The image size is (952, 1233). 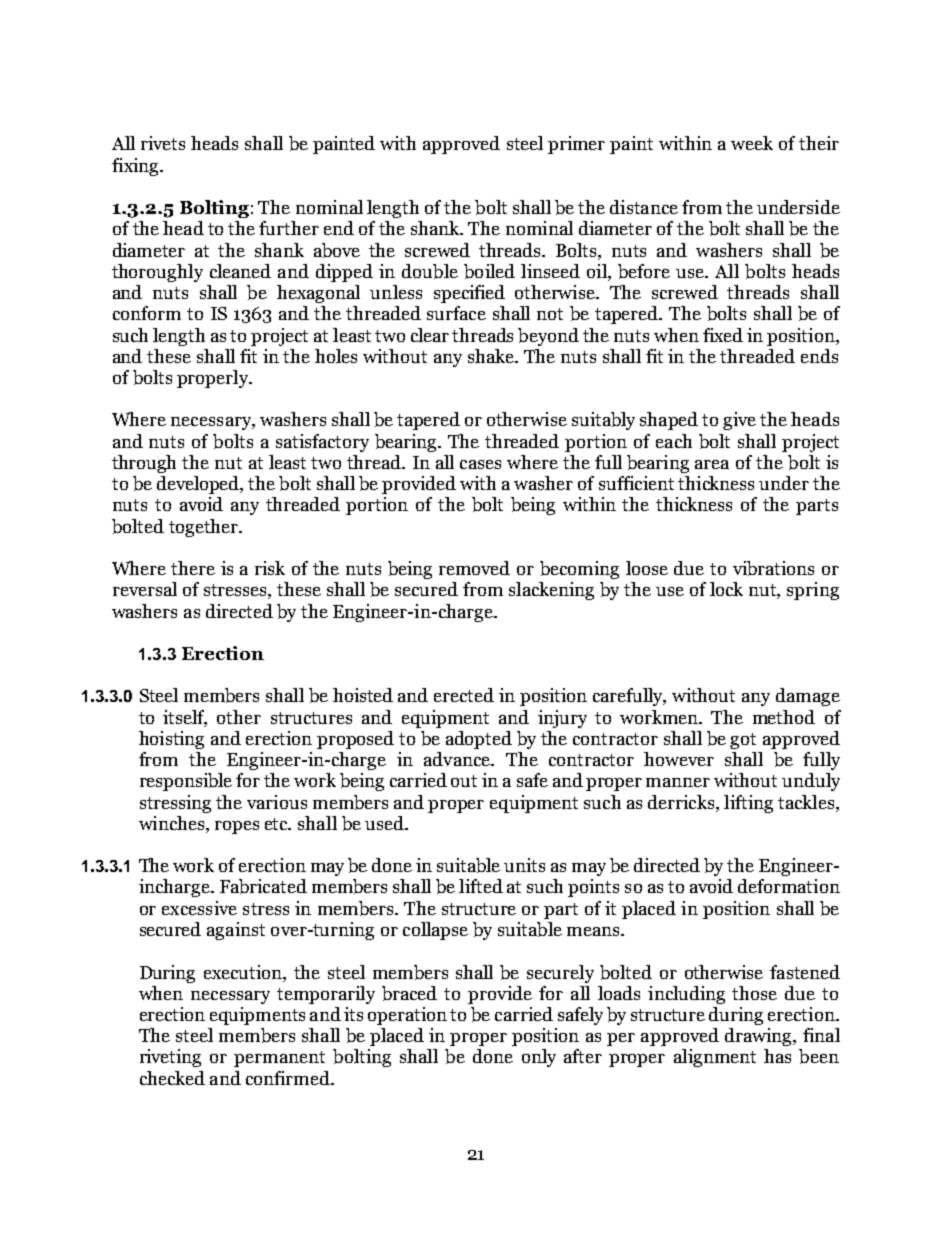 What do you see at coordinates (163, 143) in the screenshot?
I see `rivets` at bounding box center [163, 143].
